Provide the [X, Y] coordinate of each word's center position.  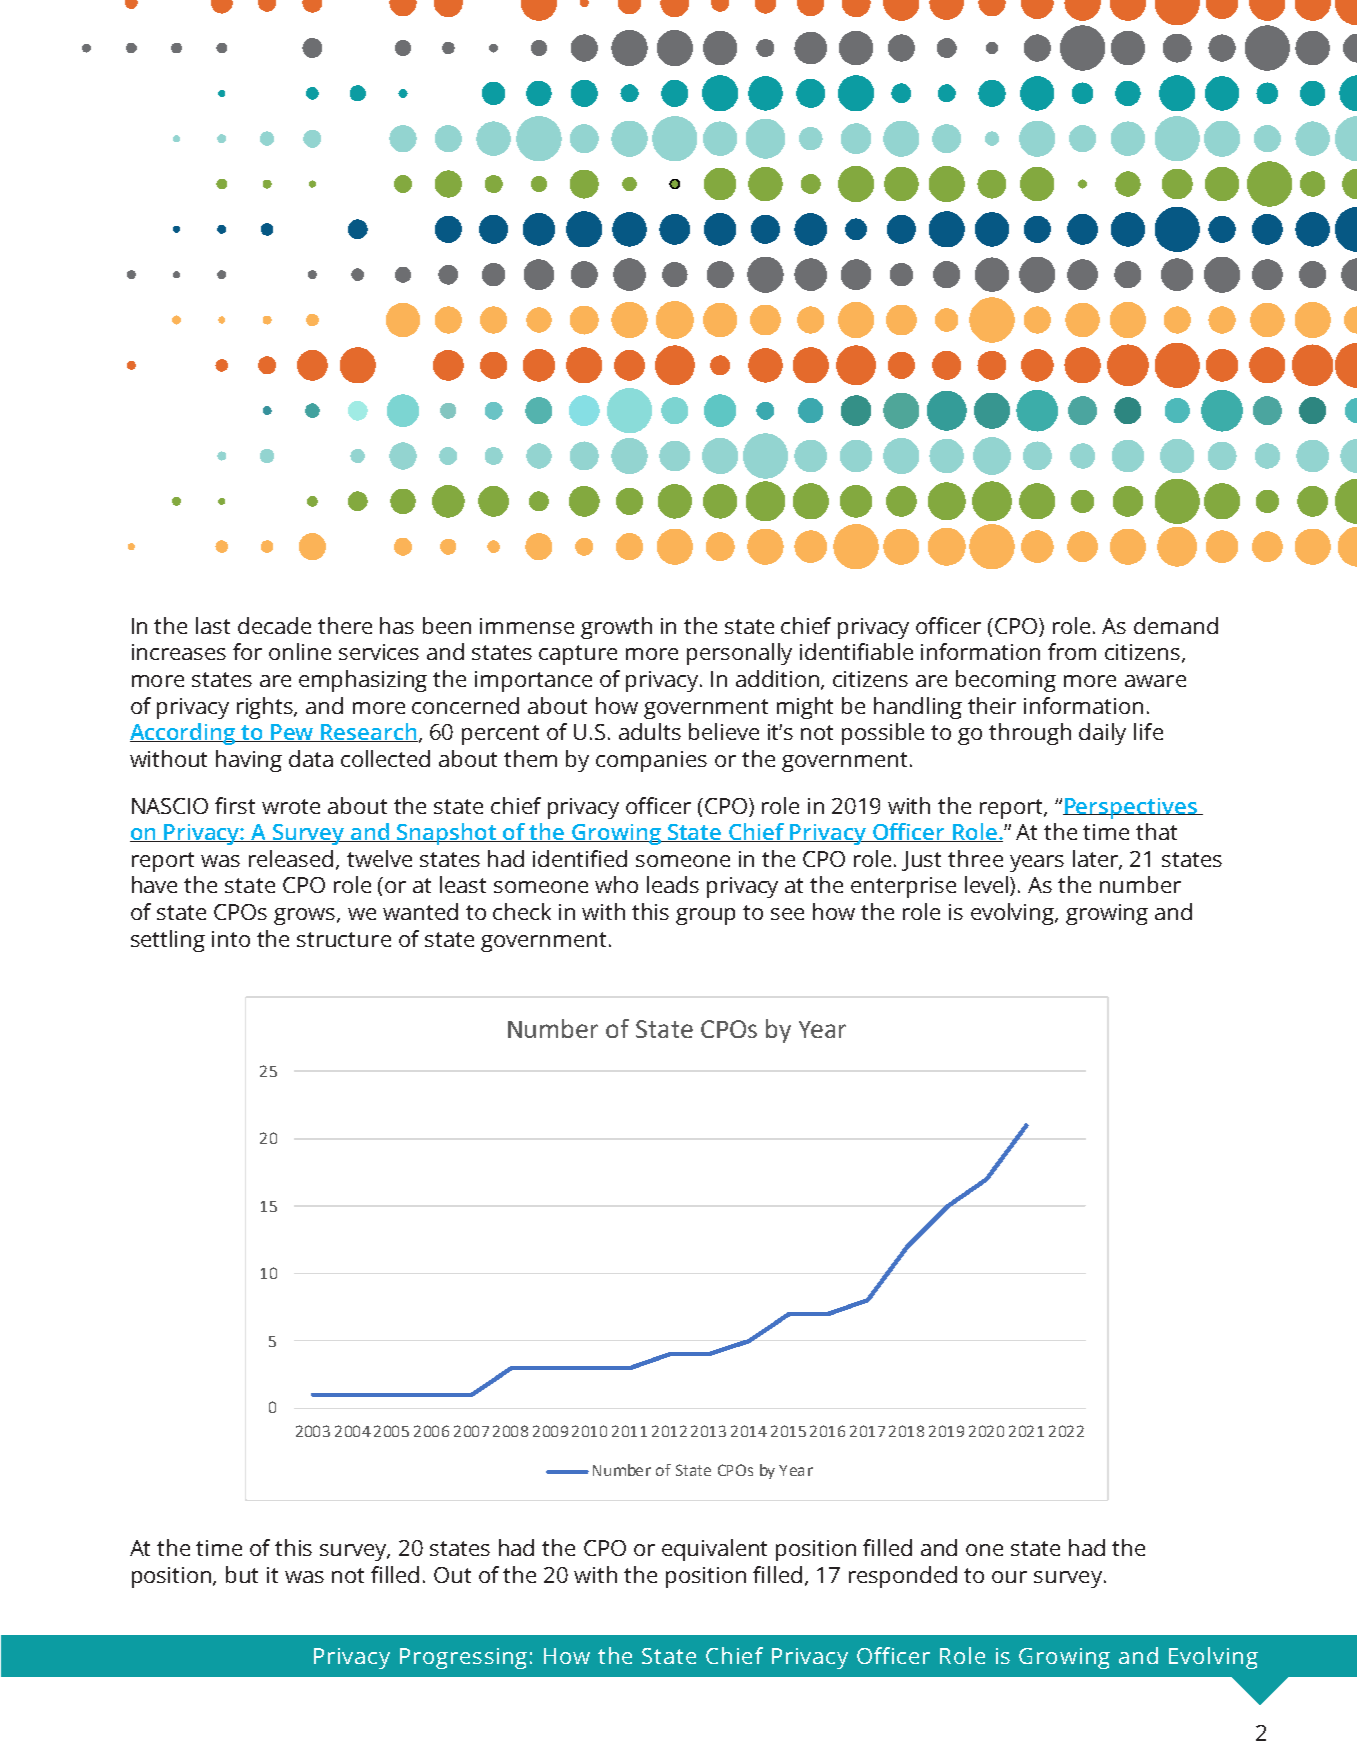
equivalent [714, 1550]
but [242, 1574]
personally [739, 654]
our [1009, 1577]
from [1072, 651]
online [300, 651]
